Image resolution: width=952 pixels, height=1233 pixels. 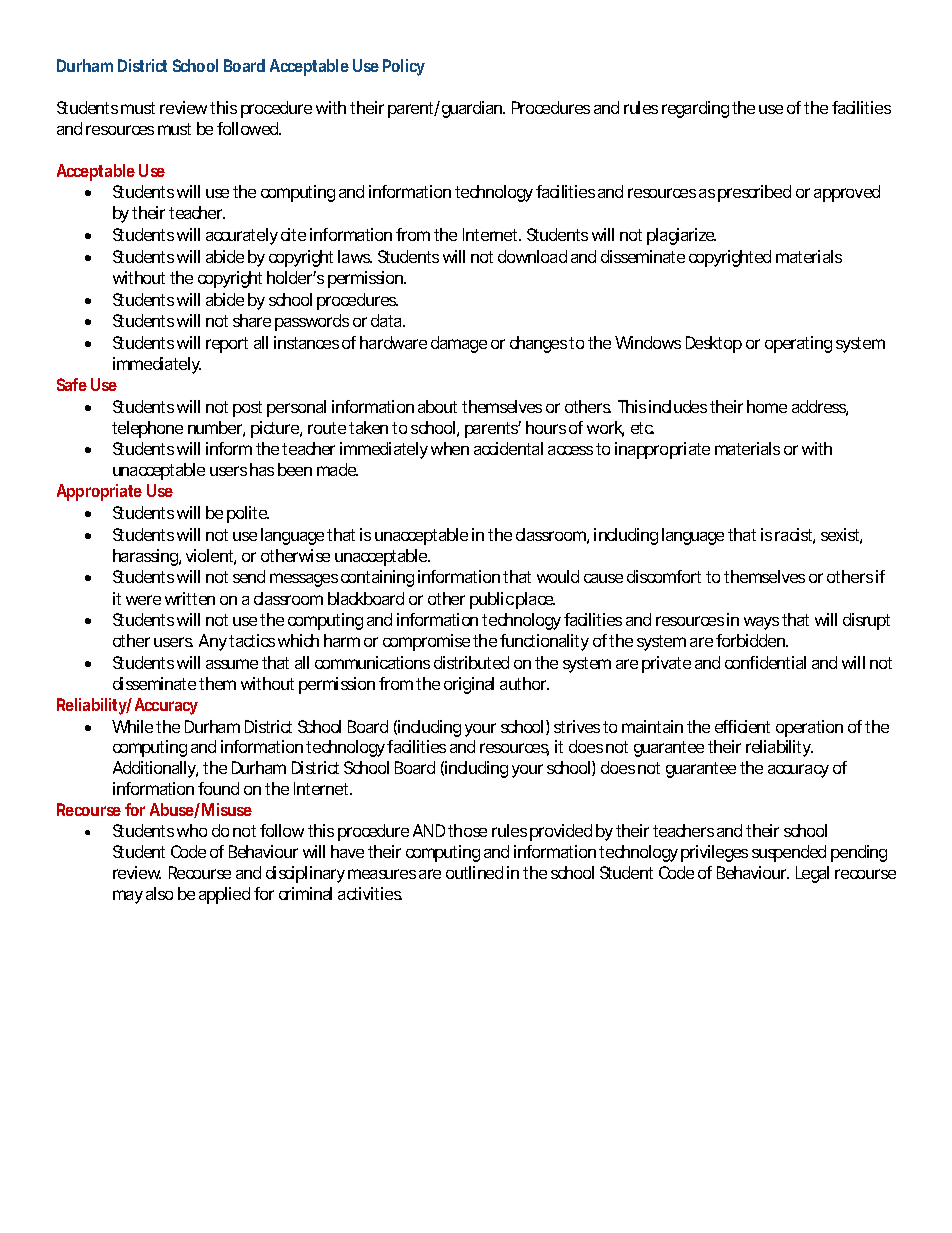 What do you see at coordinates (798, 344) in the screenshot?
I see `operating` at bounding box center [798, 344].
